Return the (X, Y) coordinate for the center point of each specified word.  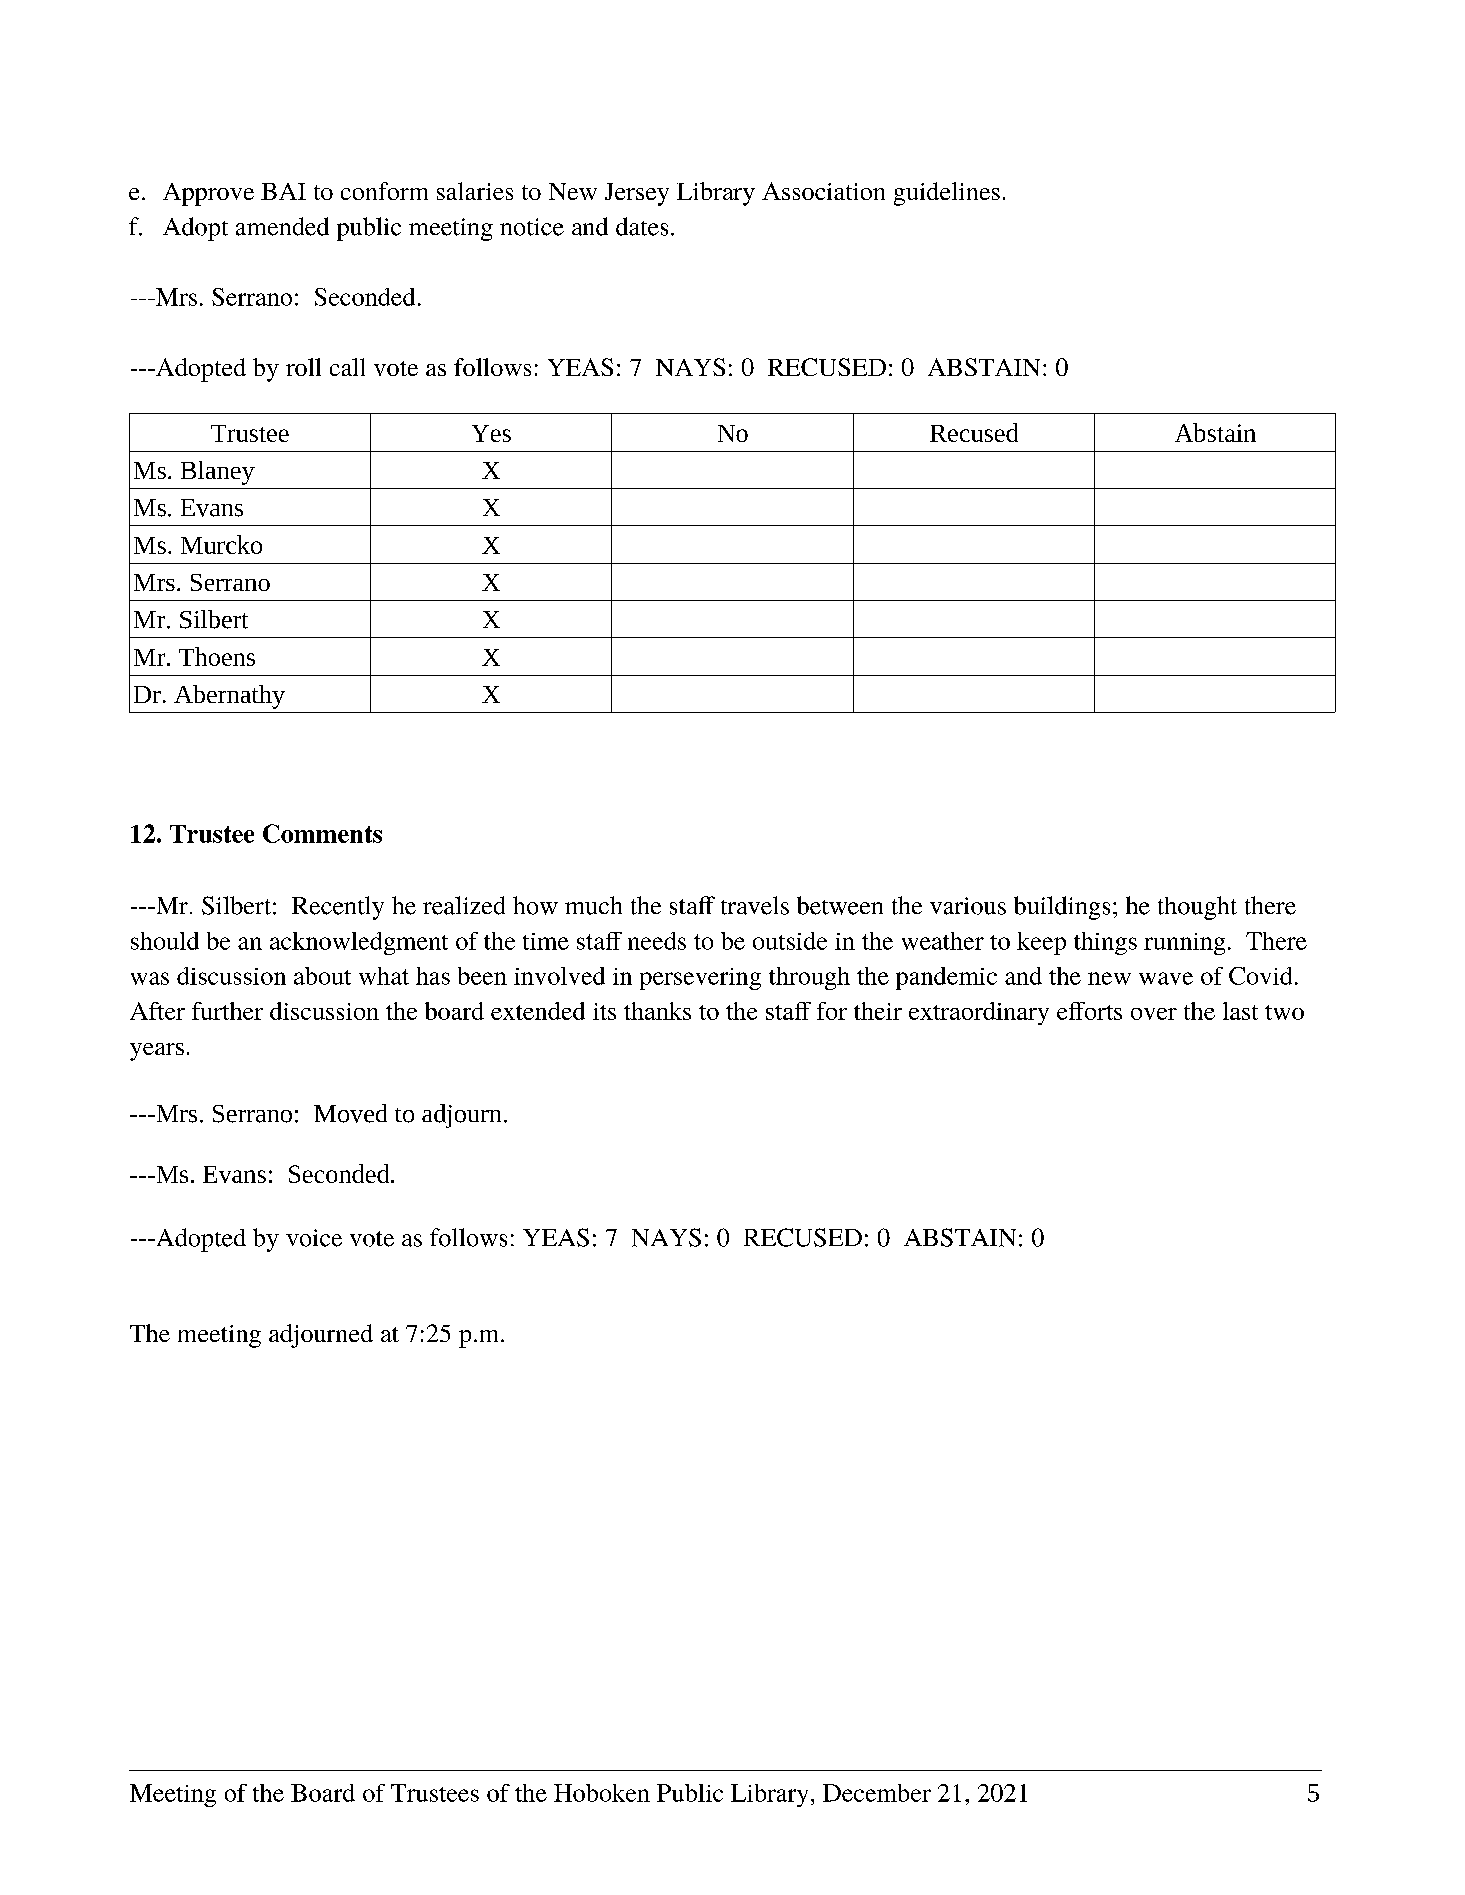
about (322, 976)
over (1154, 1014)
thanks (657, 1011)
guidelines (947, 194)
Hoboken (602, 1793)
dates (642, 226)
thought (1197, 908)
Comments (322, 833)
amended (282, 226)
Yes (491, 433)
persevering (700, 979)
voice (314, 1238)
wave (1166, 978)
